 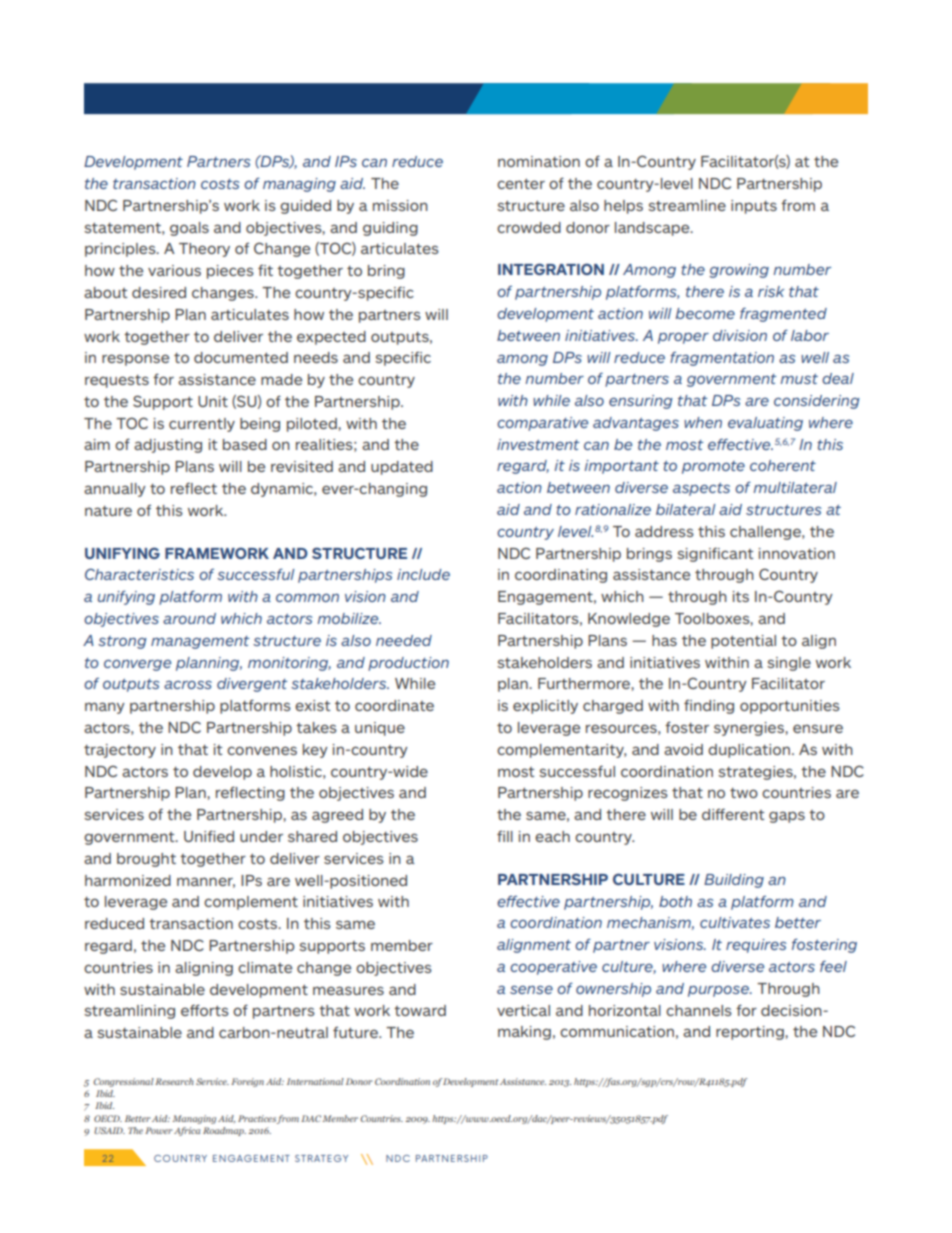 What do you see at coordinates (146, 860) in the screenshot?
I see `brought` at bounding box center [146, 860].
